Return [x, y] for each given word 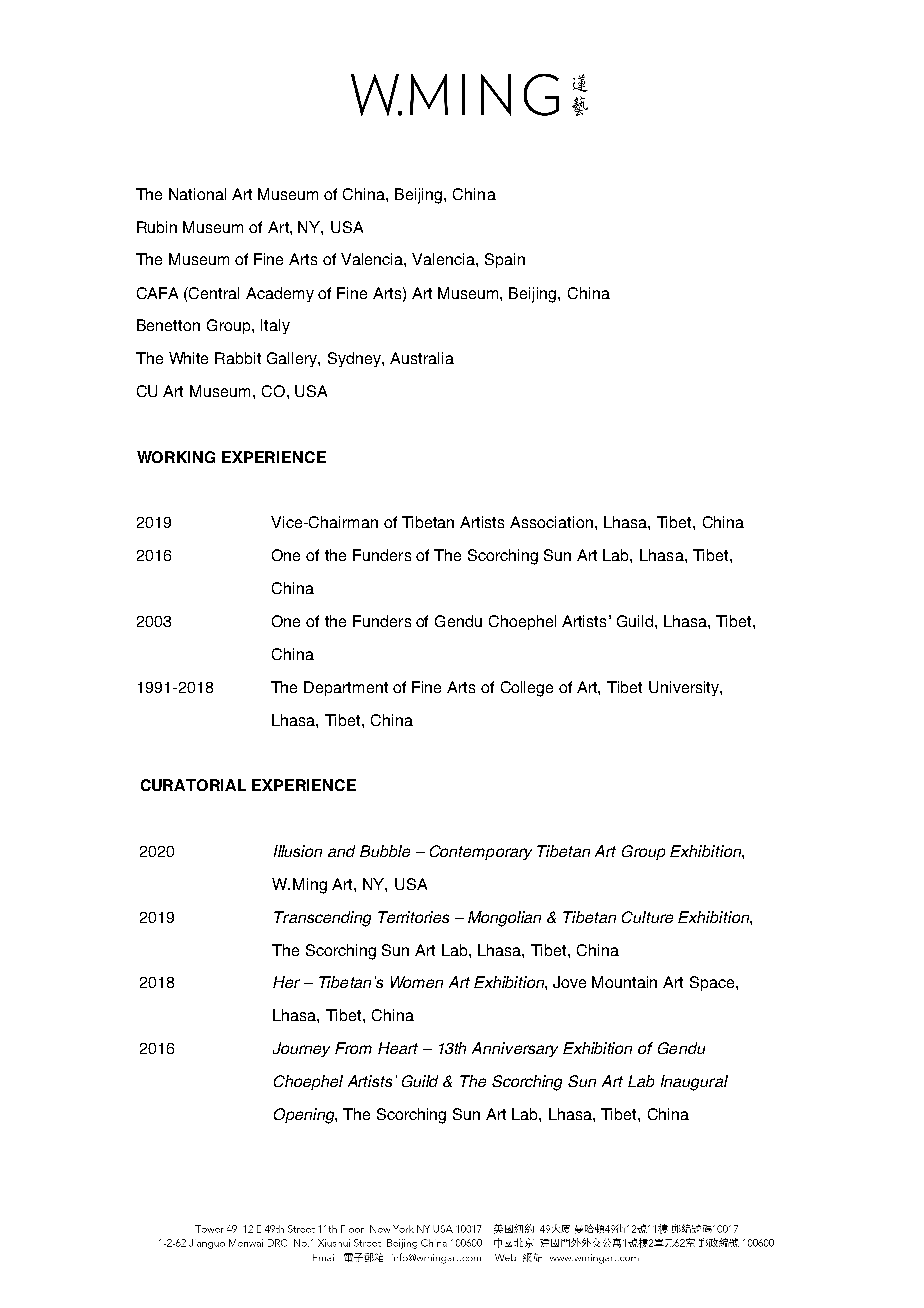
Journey [301, 1049]
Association [551, 522]
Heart [398, 1048]
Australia [422, 358]
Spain [505, 260]
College [527, 689]
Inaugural [694, 1083]
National [197, 194]
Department [346, 688]
